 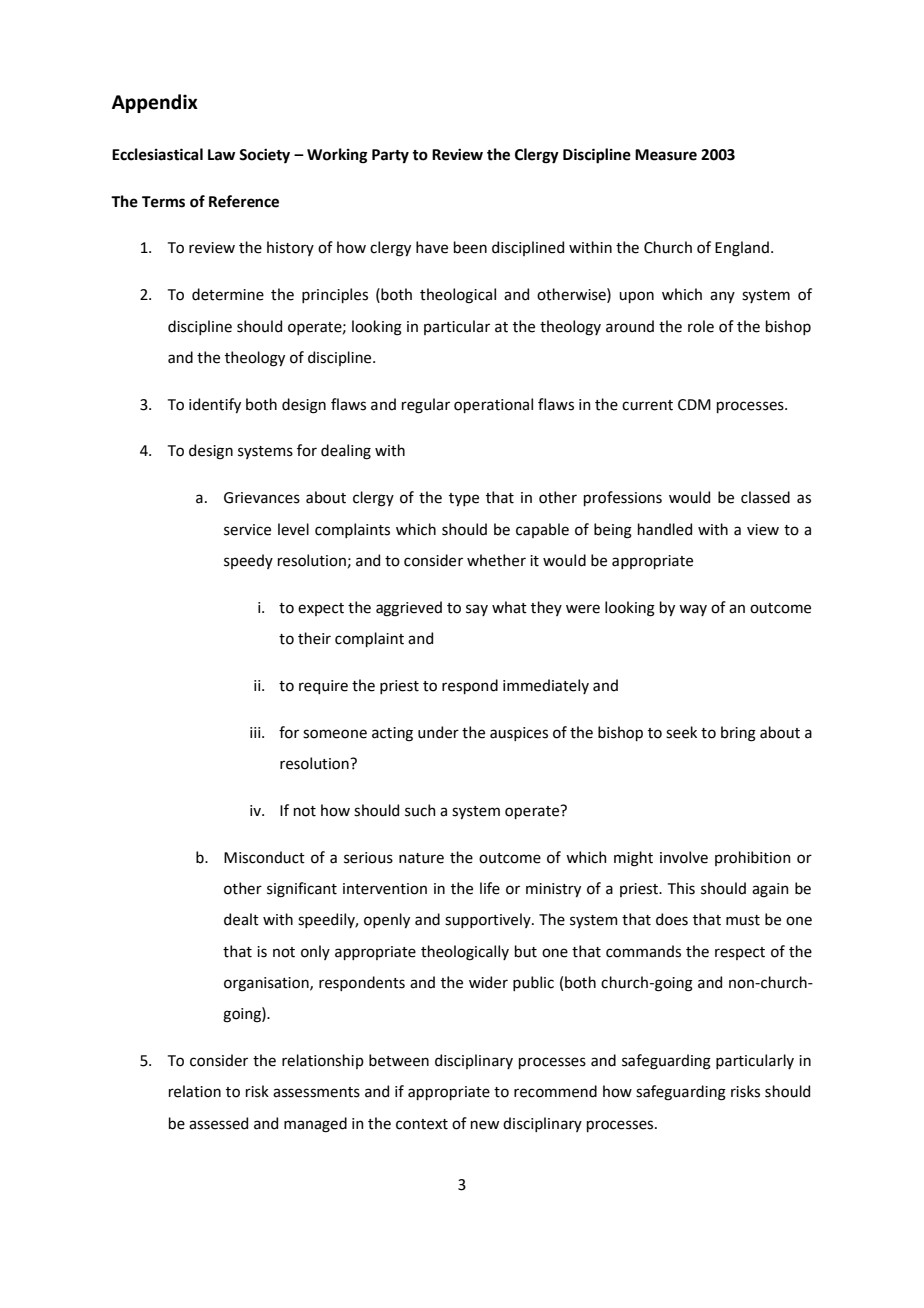 What do you see at coordinates (464, 499) in the screenshot?
I see `type` at bounding box center [464, 499].
